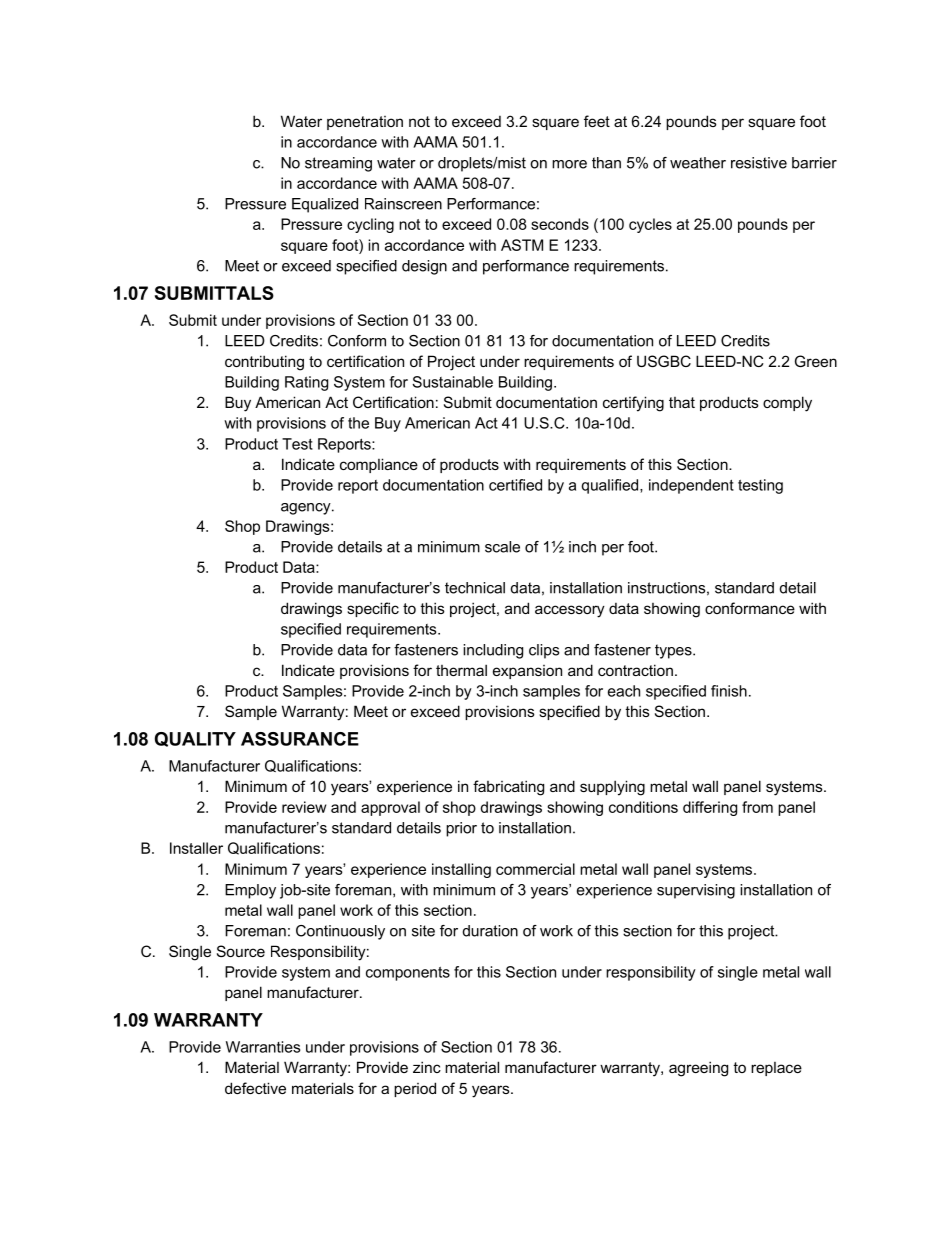 The image size is (952, 1233). I want to click on more, so click(569, 164).
